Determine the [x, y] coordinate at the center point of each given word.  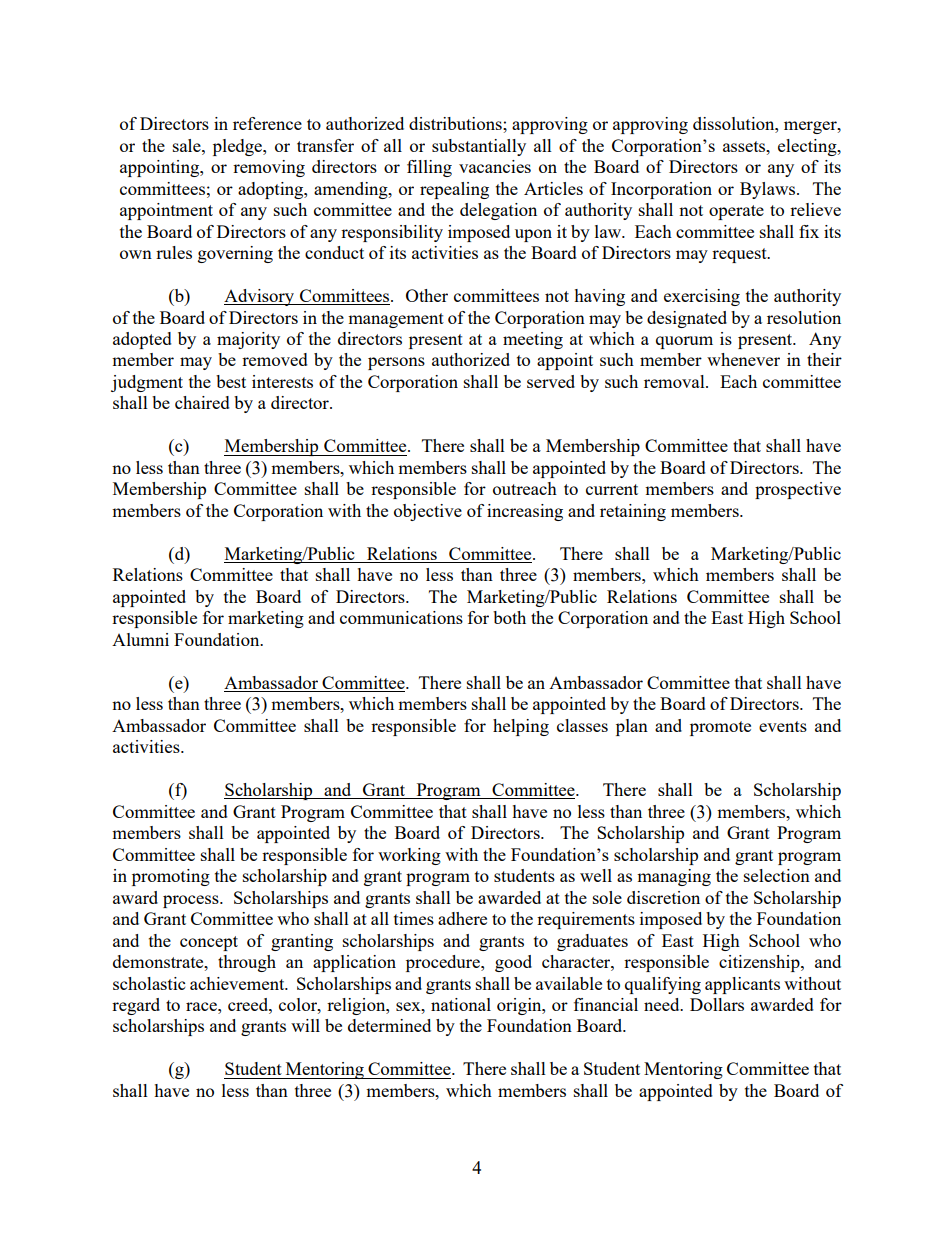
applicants [742, 985]
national [461, 1004]
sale [188, 145]
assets [745, 146]
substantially [479, 147]
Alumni [140, 639]
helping [521, 727]
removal [675, 381]
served [551, 381]
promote [720, 728]
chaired [202, 402]
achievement [238, 983]
